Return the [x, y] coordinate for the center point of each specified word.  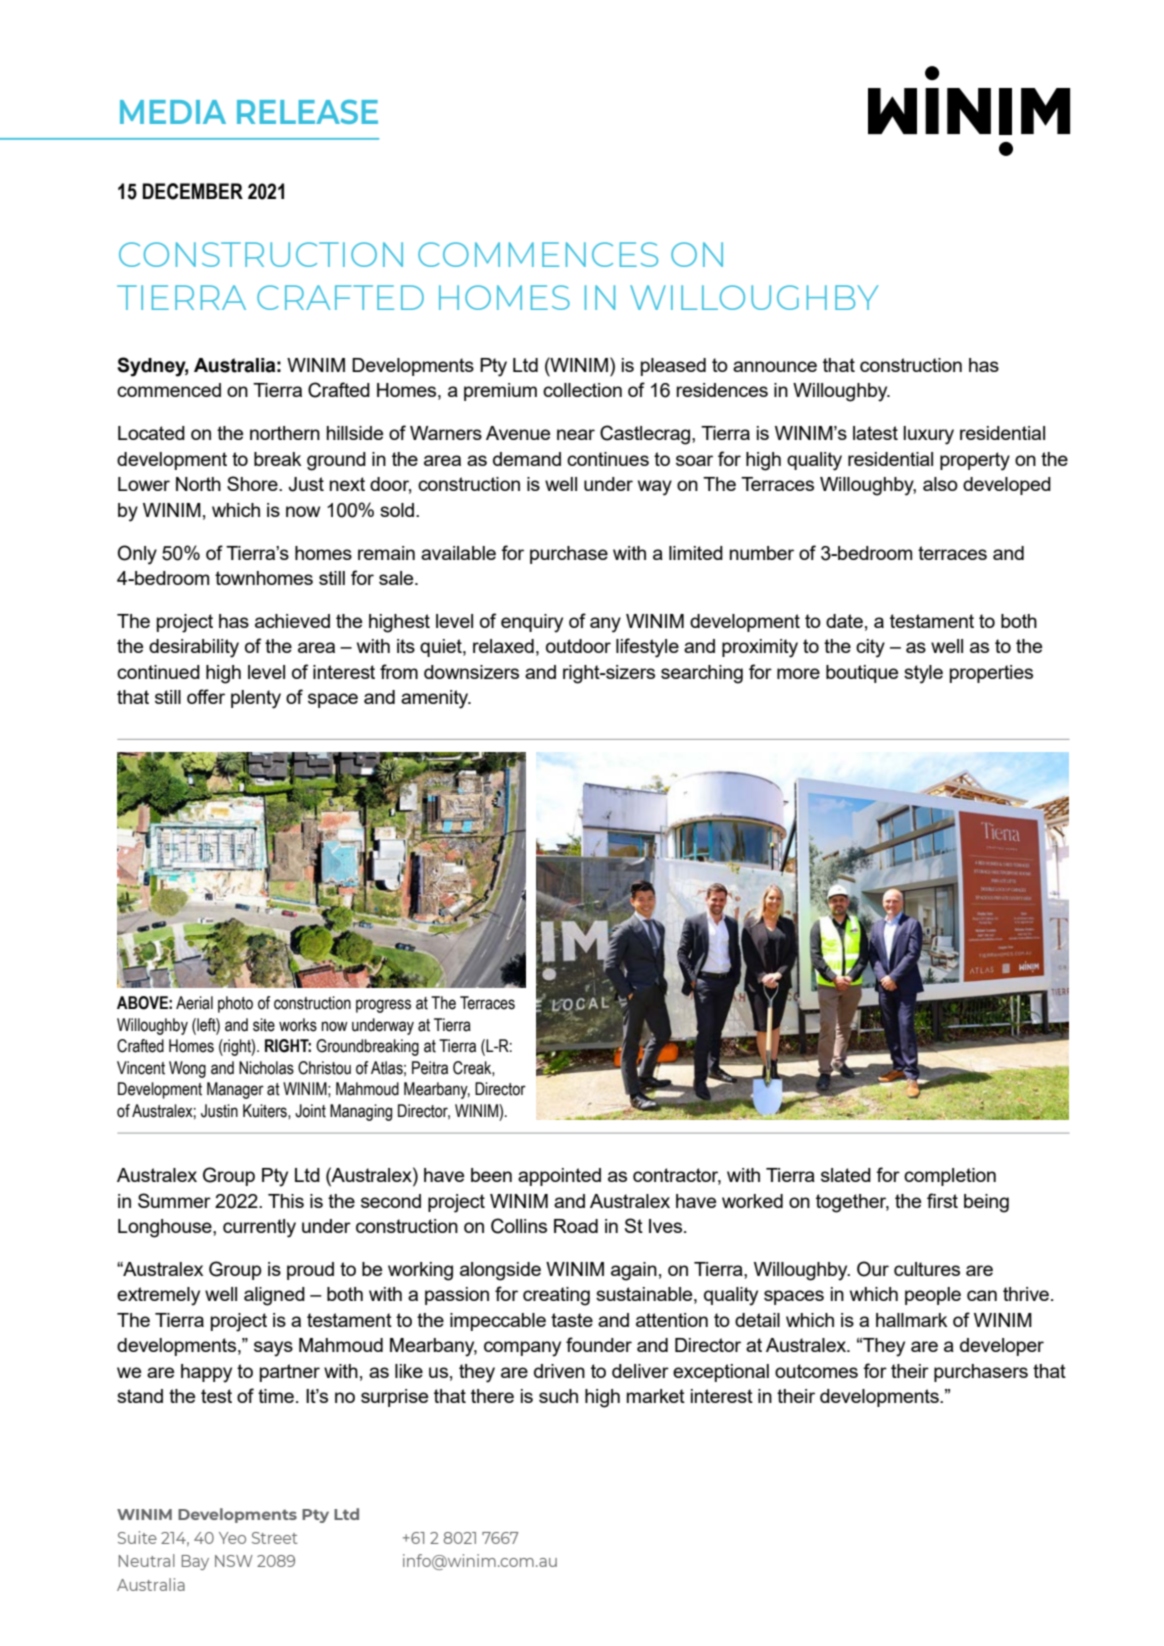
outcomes [816, 1371]
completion [950, 1177]
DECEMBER [192, 191]
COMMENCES [538, 254]
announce [775, 366]
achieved [292, 621]
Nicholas [266, 1068]
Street [275, 1538]
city [870, 648]
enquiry [532, 623]
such [558, 1396]
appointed [559, 1177]
